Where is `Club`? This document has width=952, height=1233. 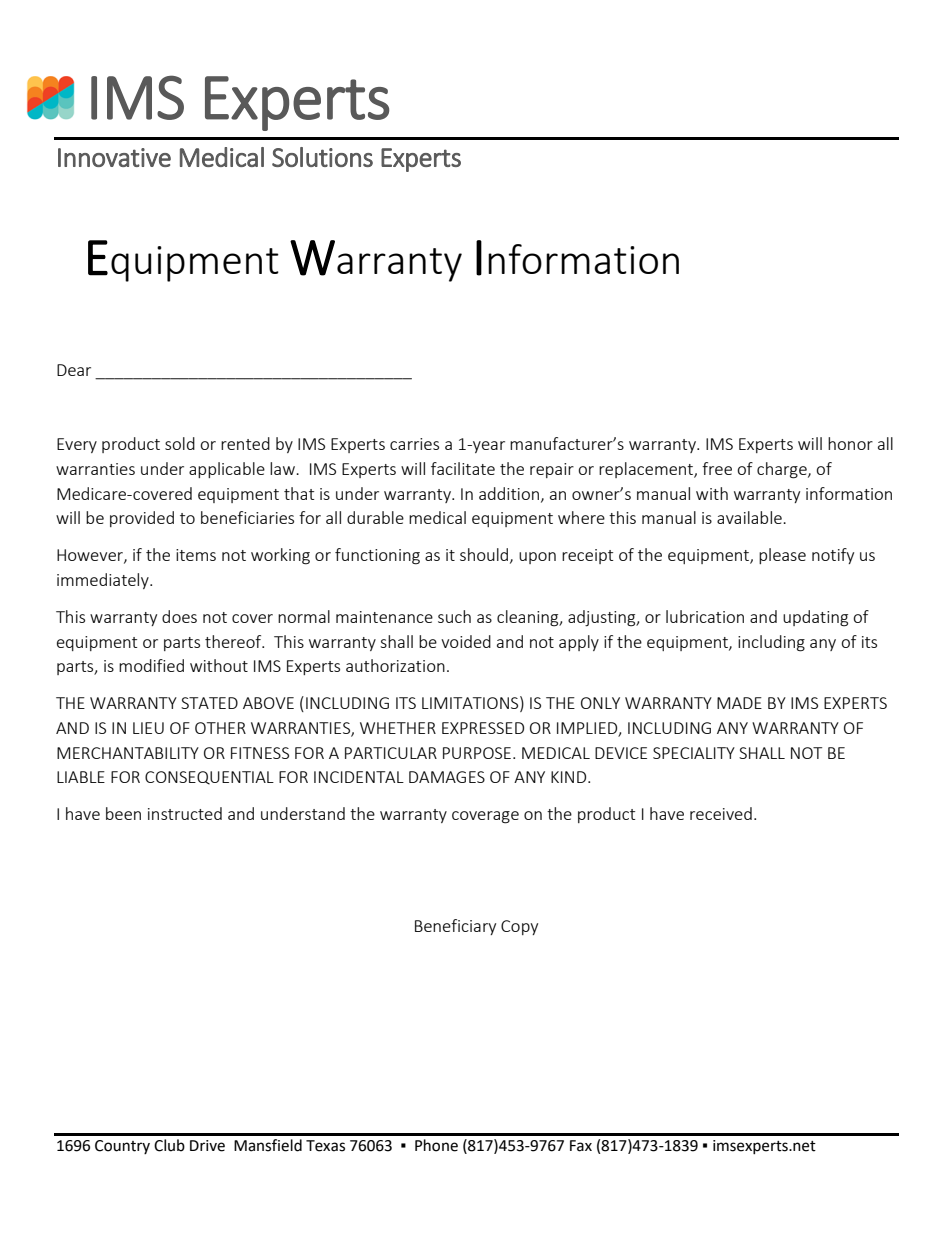 Club is located at coordinates (169, 1145).
